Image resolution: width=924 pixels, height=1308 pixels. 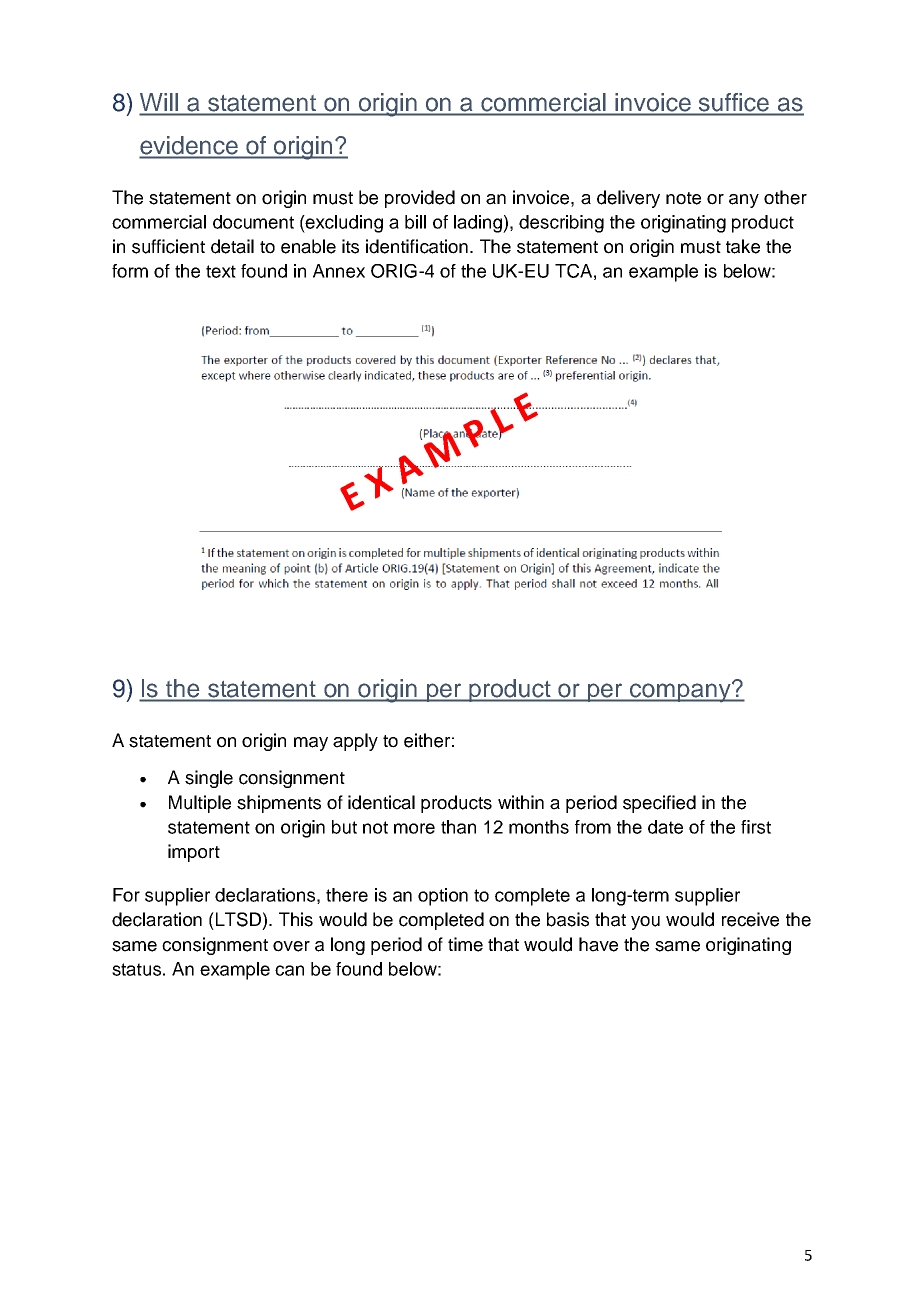 What do you see at coordinates (659, 804) in the screenshot?
I see `specified` at bounding box center [659, 804].
